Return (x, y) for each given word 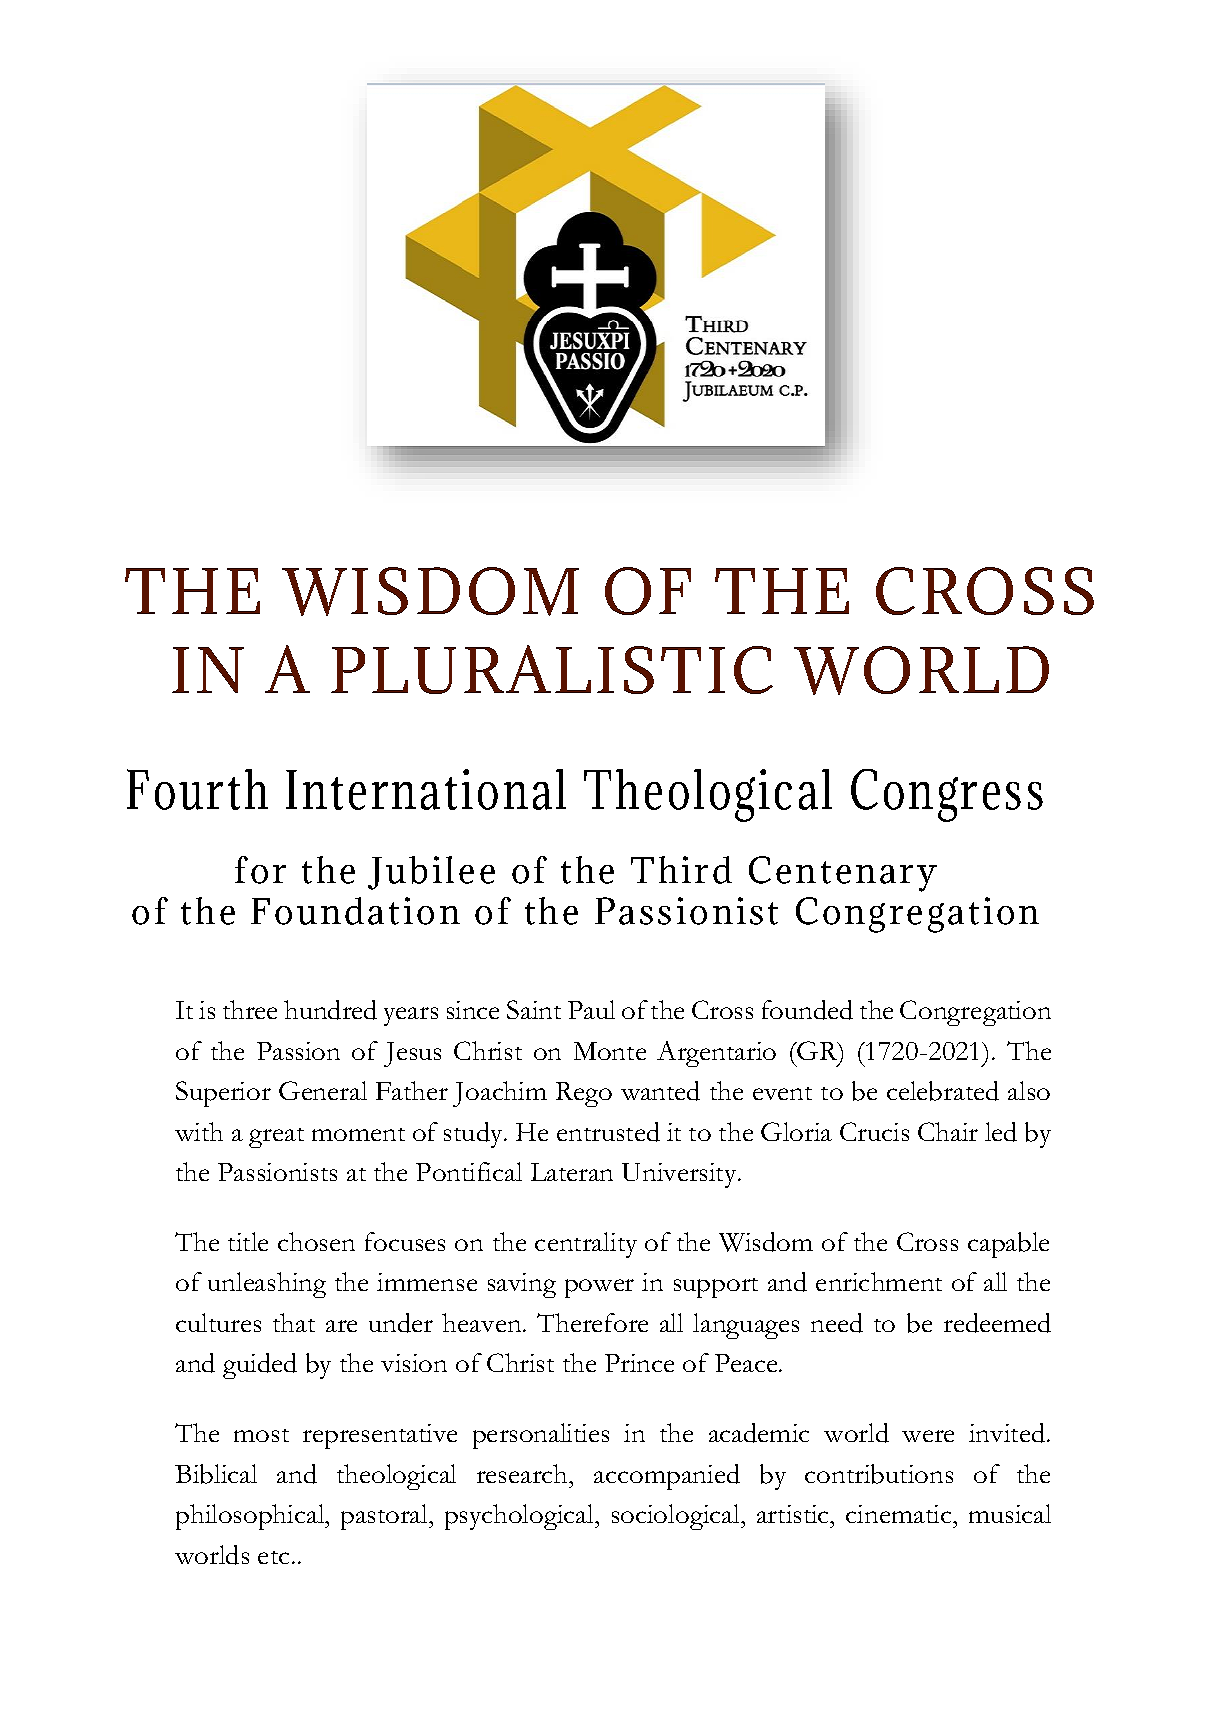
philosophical (251, 1517)
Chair (948, 1131)
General (323, 1090)
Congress (947, 795)
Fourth (197, 789)
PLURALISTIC (552, 669)
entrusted (608, 1132)
